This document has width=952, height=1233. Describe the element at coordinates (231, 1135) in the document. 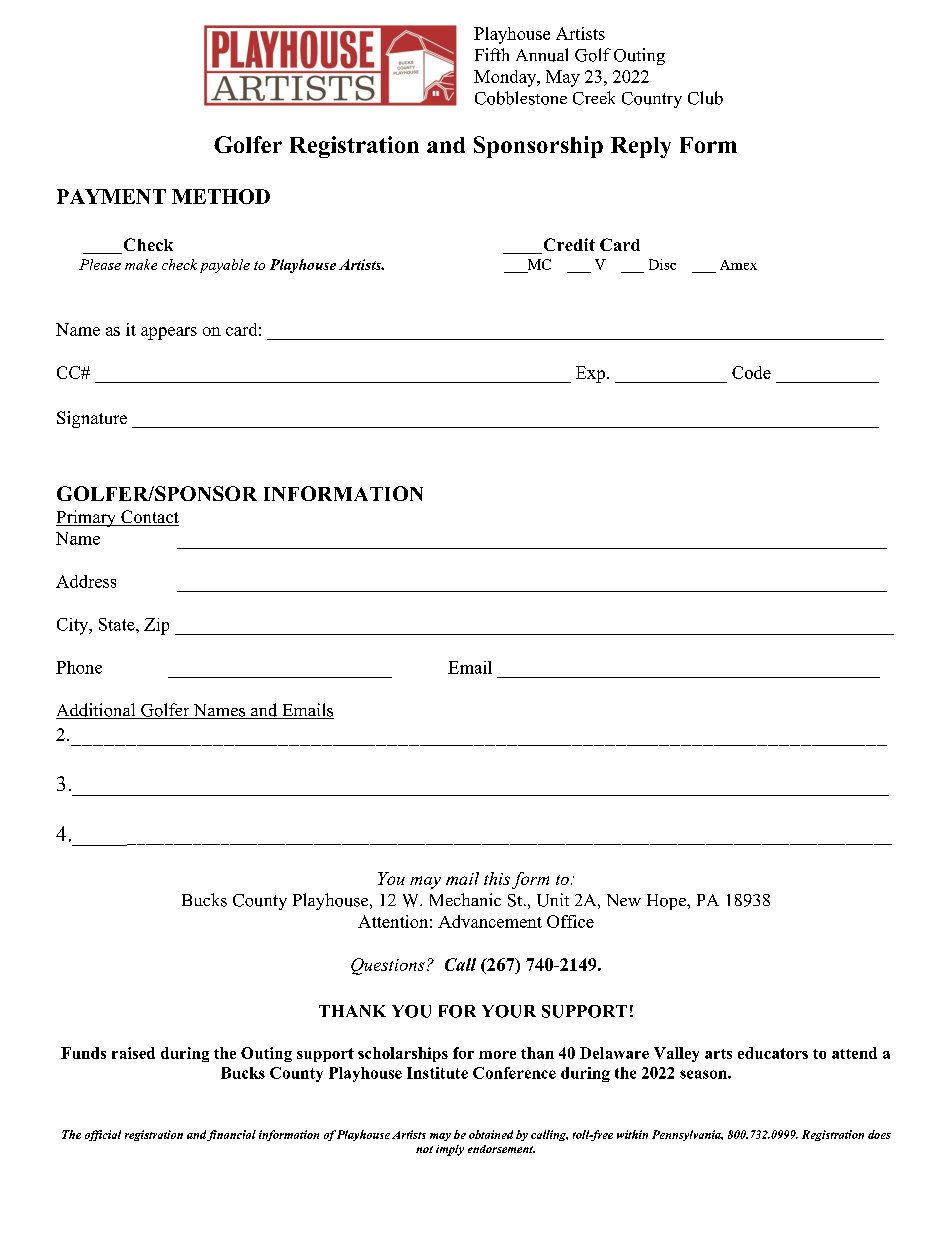

I see `financial` at that location.
